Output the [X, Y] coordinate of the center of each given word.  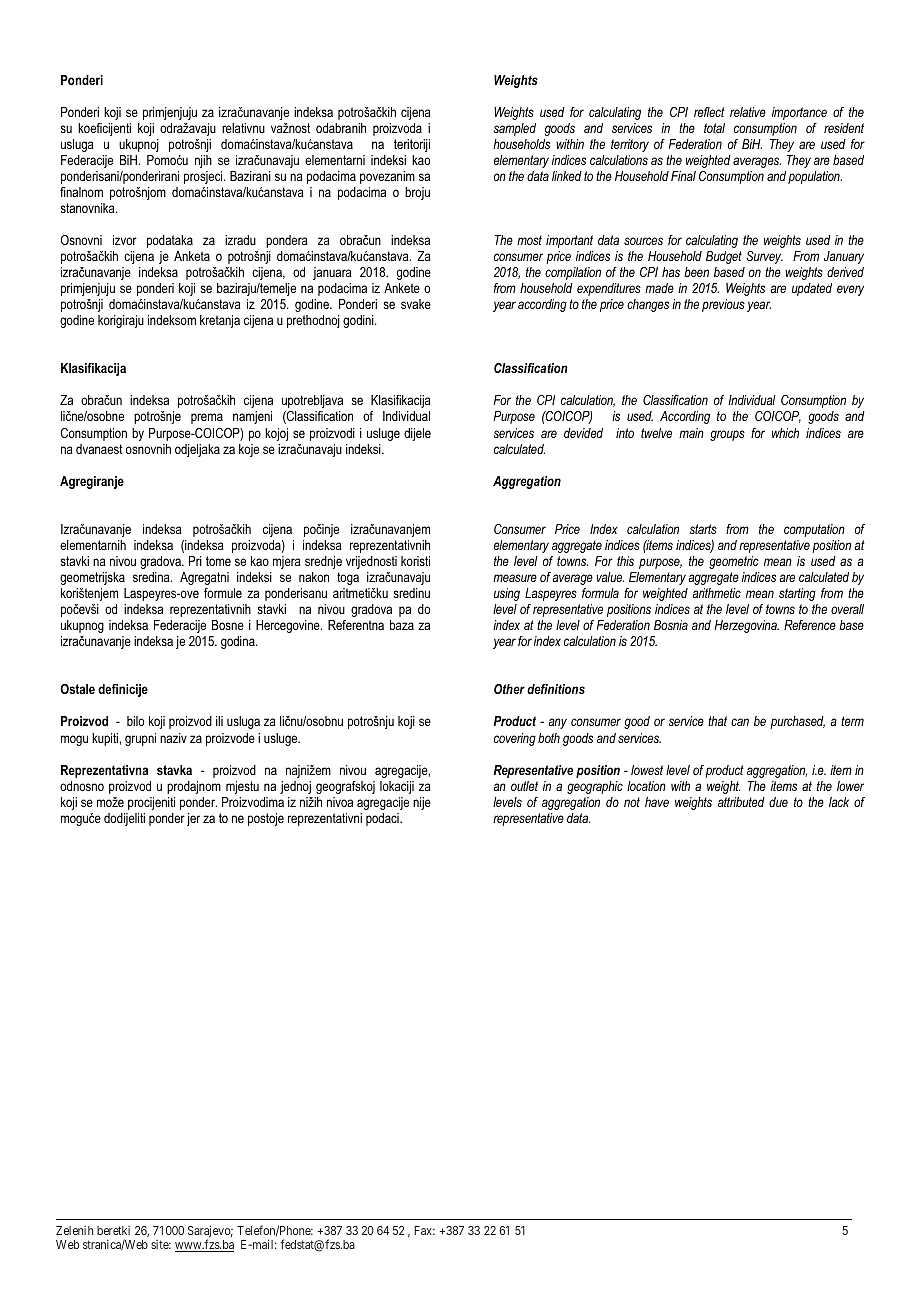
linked [567, 176]
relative [748, 112]
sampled [515, 129]
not [632, 802]
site [161, 1244]
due [778, 802]
